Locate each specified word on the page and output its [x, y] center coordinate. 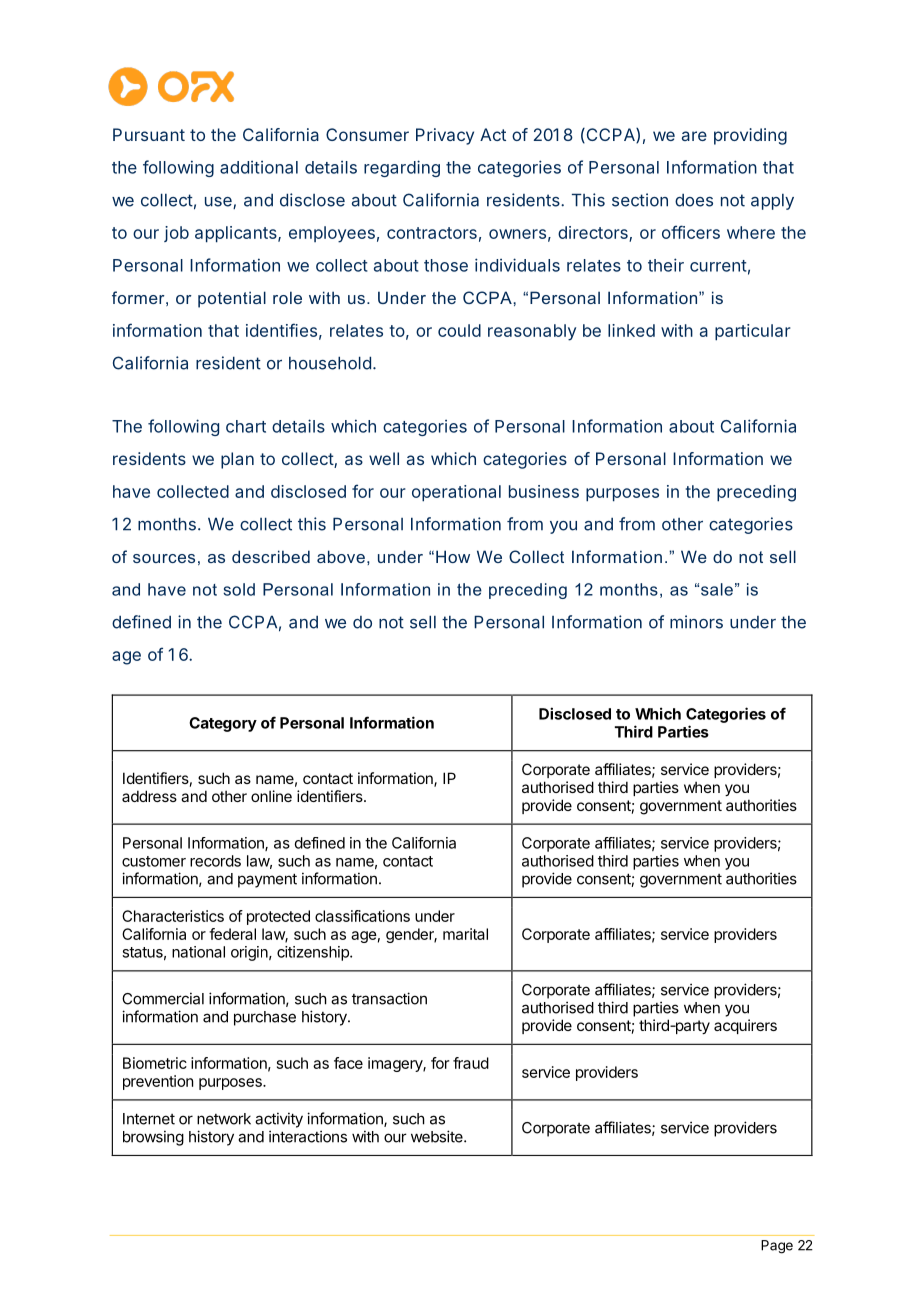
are [694, 136]
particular [753, 332]
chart [246, 426]
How [453, 556]
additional [259, 167]
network [224, 1119]
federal [232, 934]
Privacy [445, 136]
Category [223, 724]
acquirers [745, 1026]
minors [696, 622]
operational [456, 493]
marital [465, 934]
